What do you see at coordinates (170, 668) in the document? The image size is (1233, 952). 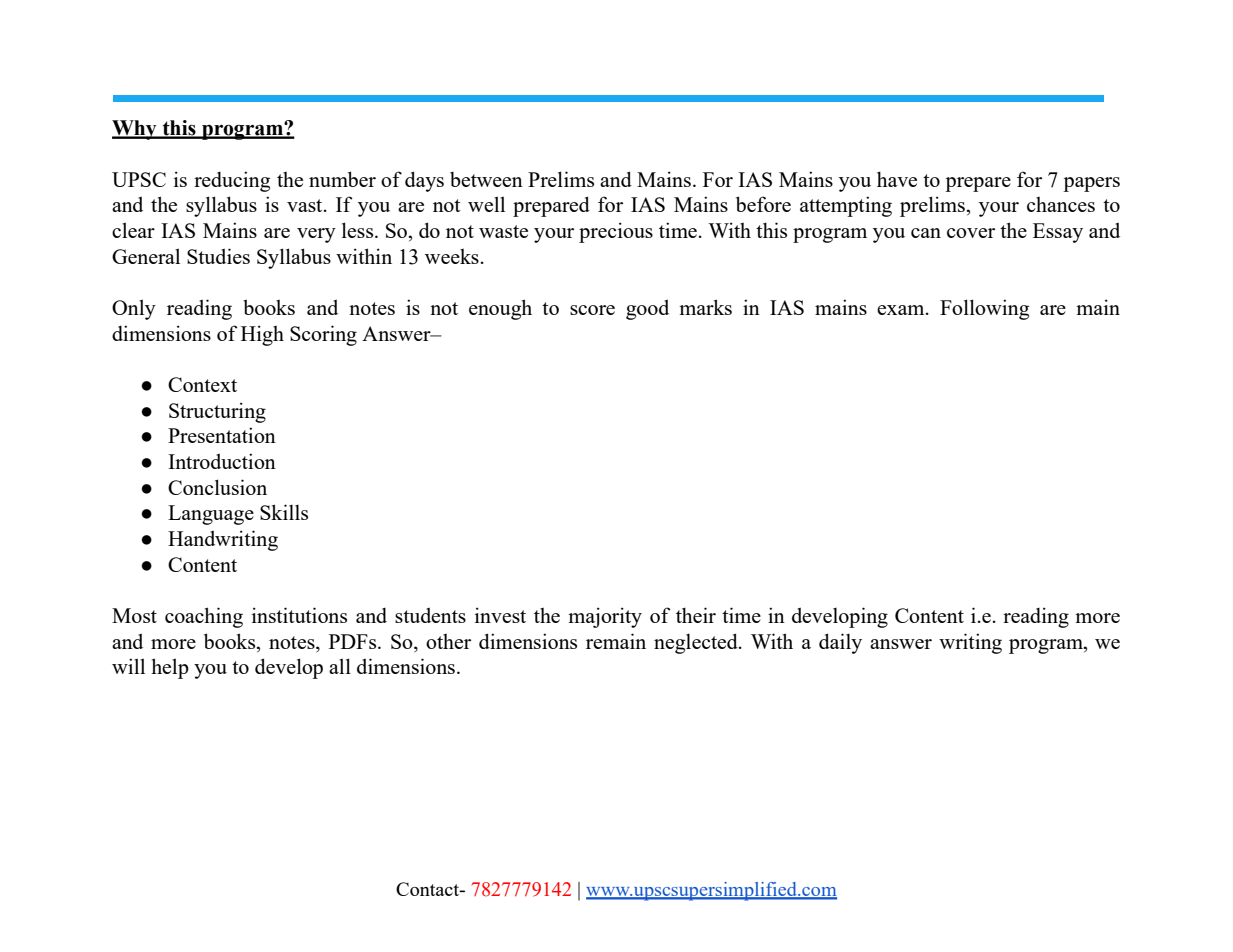 I see `help` at bounding box center [170, 668].
